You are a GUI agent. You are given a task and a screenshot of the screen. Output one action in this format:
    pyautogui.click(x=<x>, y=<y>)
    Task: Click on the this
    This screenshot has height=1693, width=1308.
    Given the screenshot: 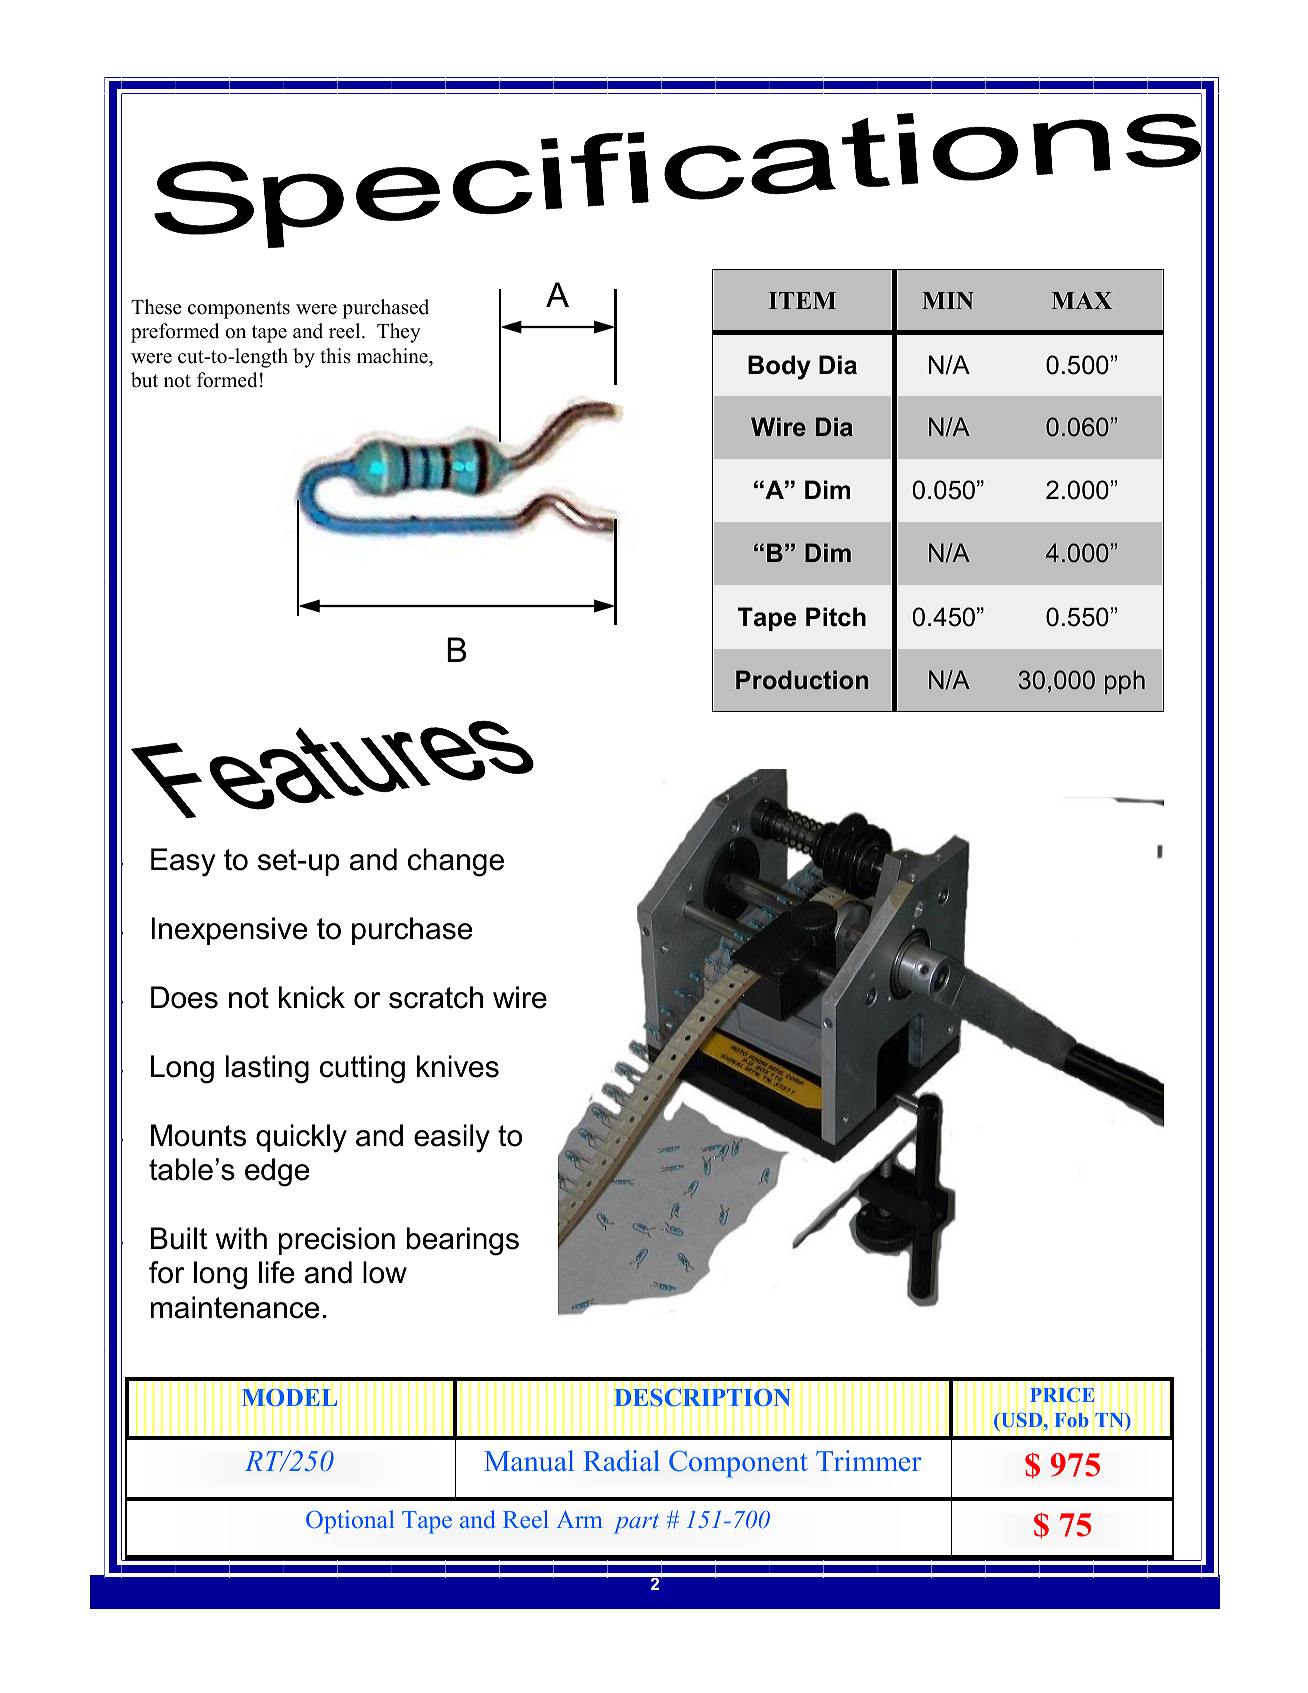 What is the action you would take?
    pyautogui.click(x=335, y=356)
